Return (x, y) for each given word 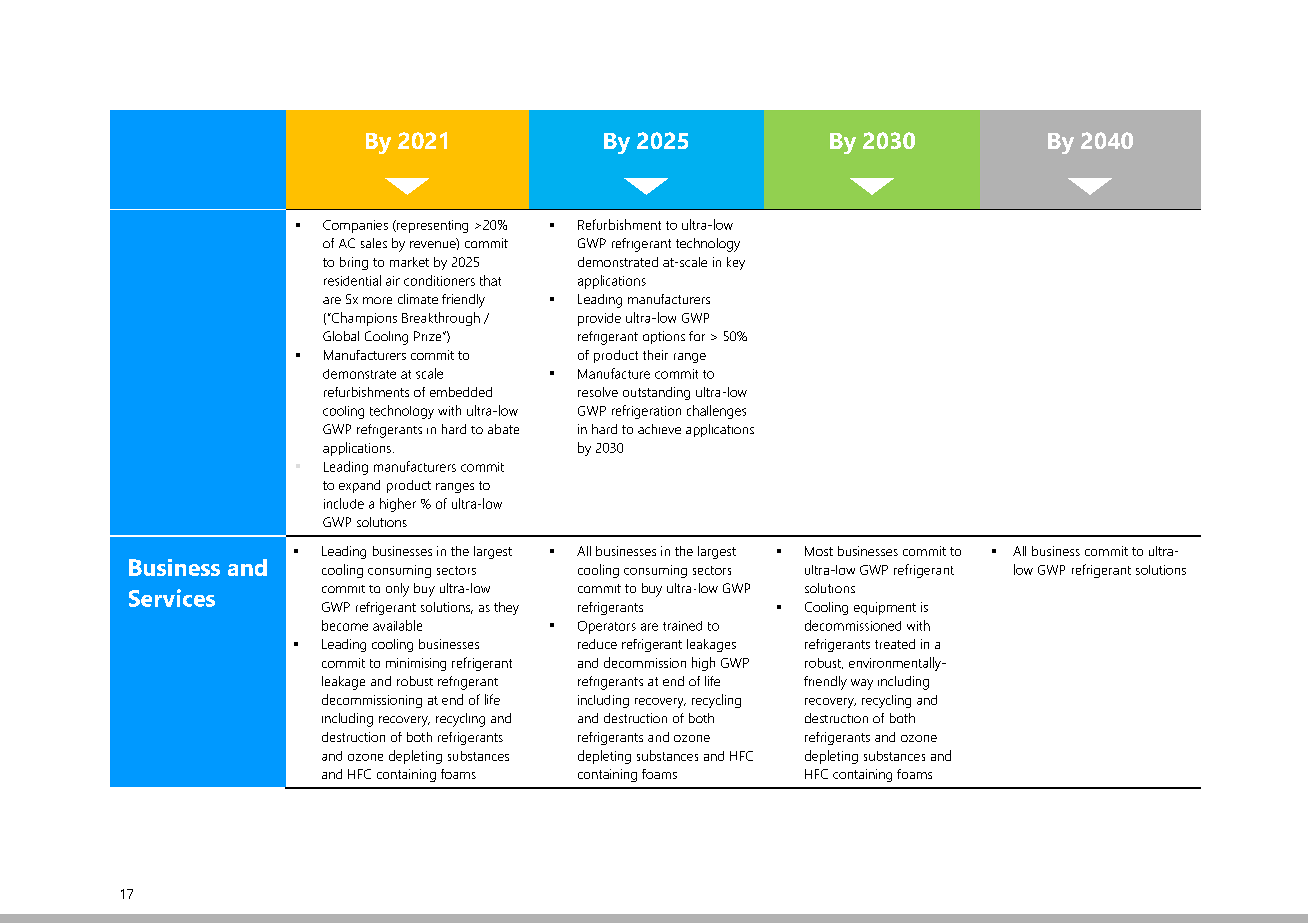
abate (503, 429)
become (345, 625)
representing (431, 226)
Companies (355, 226)
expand (359, 486)
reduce (597, 644)
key (736, 263)
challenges (716, 412)
